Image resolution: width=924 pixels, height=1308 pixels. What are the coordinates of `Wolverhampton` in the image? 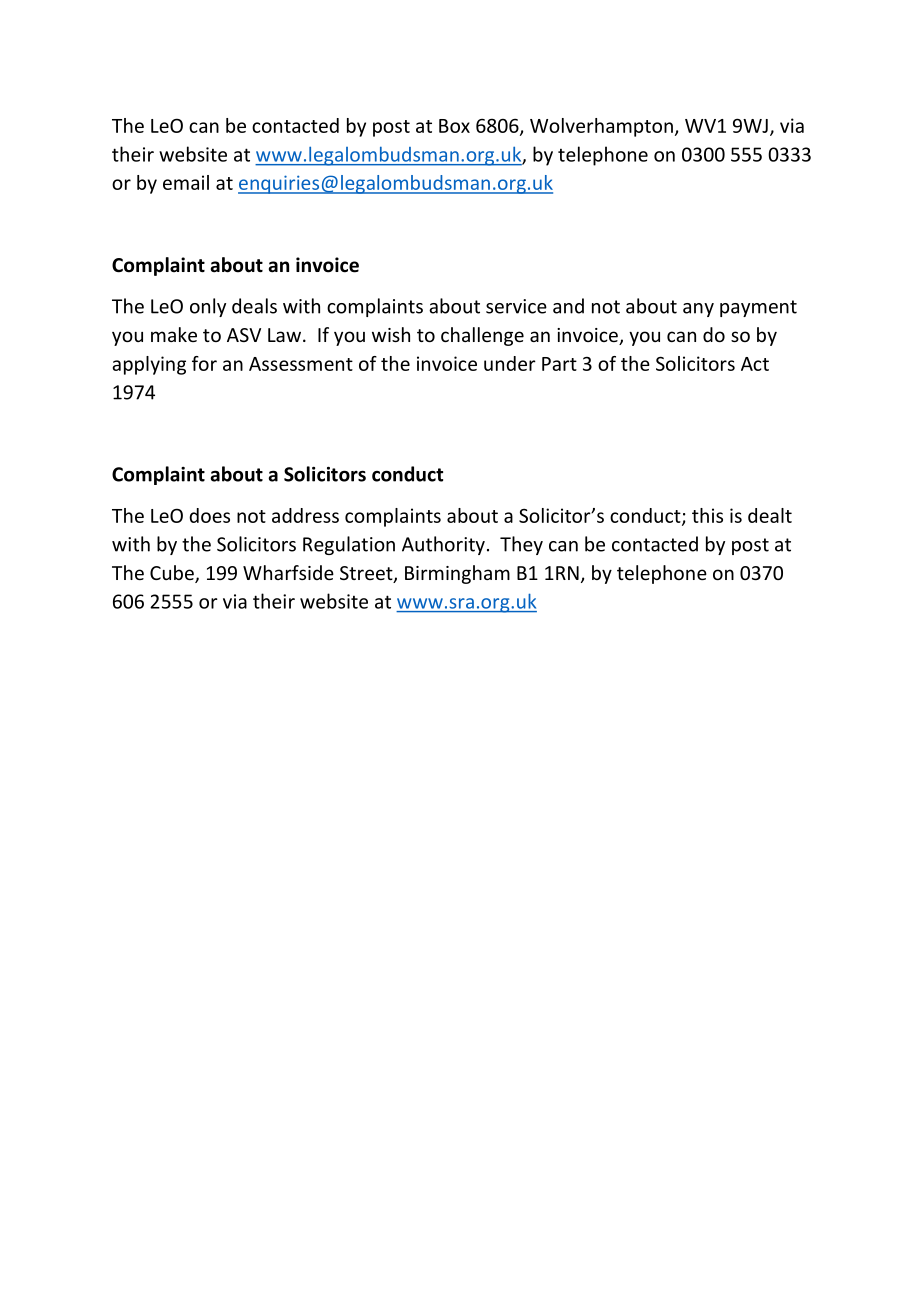 It's located at (601, 127).
